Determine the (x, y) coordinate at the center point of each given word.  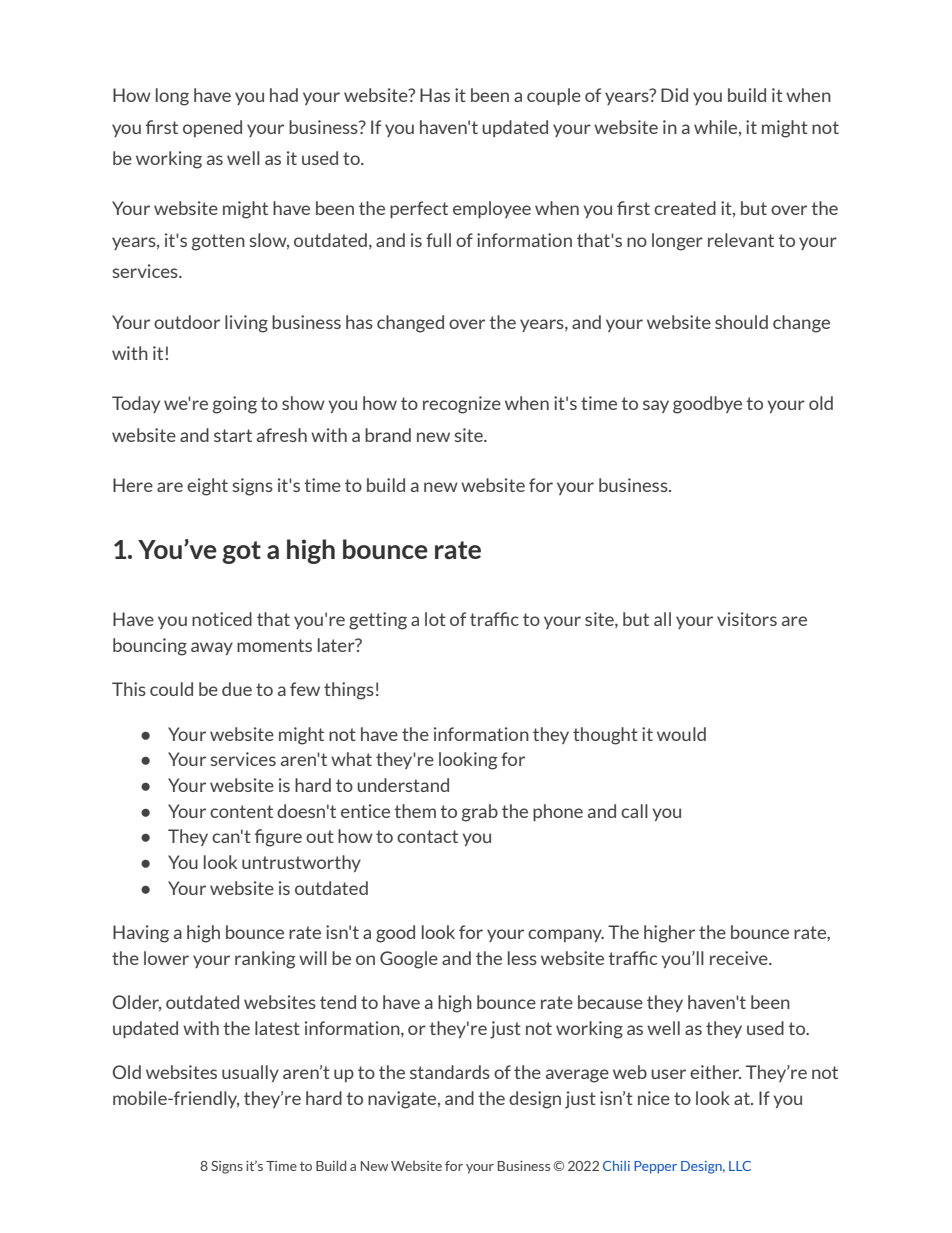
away (212, 648)
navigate (403, 1100)
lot (435, 619)
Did (674, 95)
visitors (747, 619)
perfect (419, 209)
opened (212, 128)
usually (250, 1073)
